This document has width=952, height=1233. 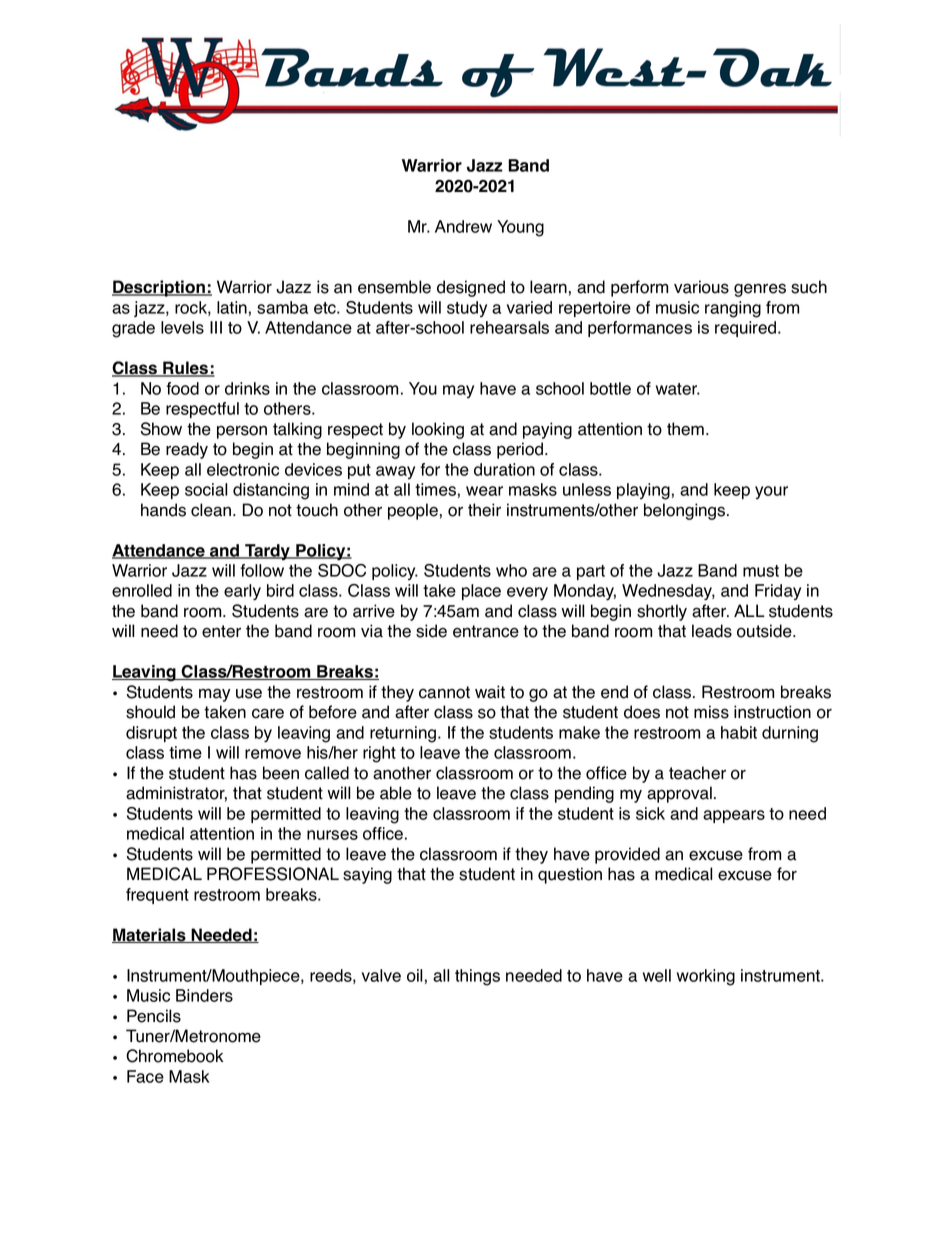 What do you see at coordinates (701, 287) in the document?
I see `various` at bounding box center [701, 287].
